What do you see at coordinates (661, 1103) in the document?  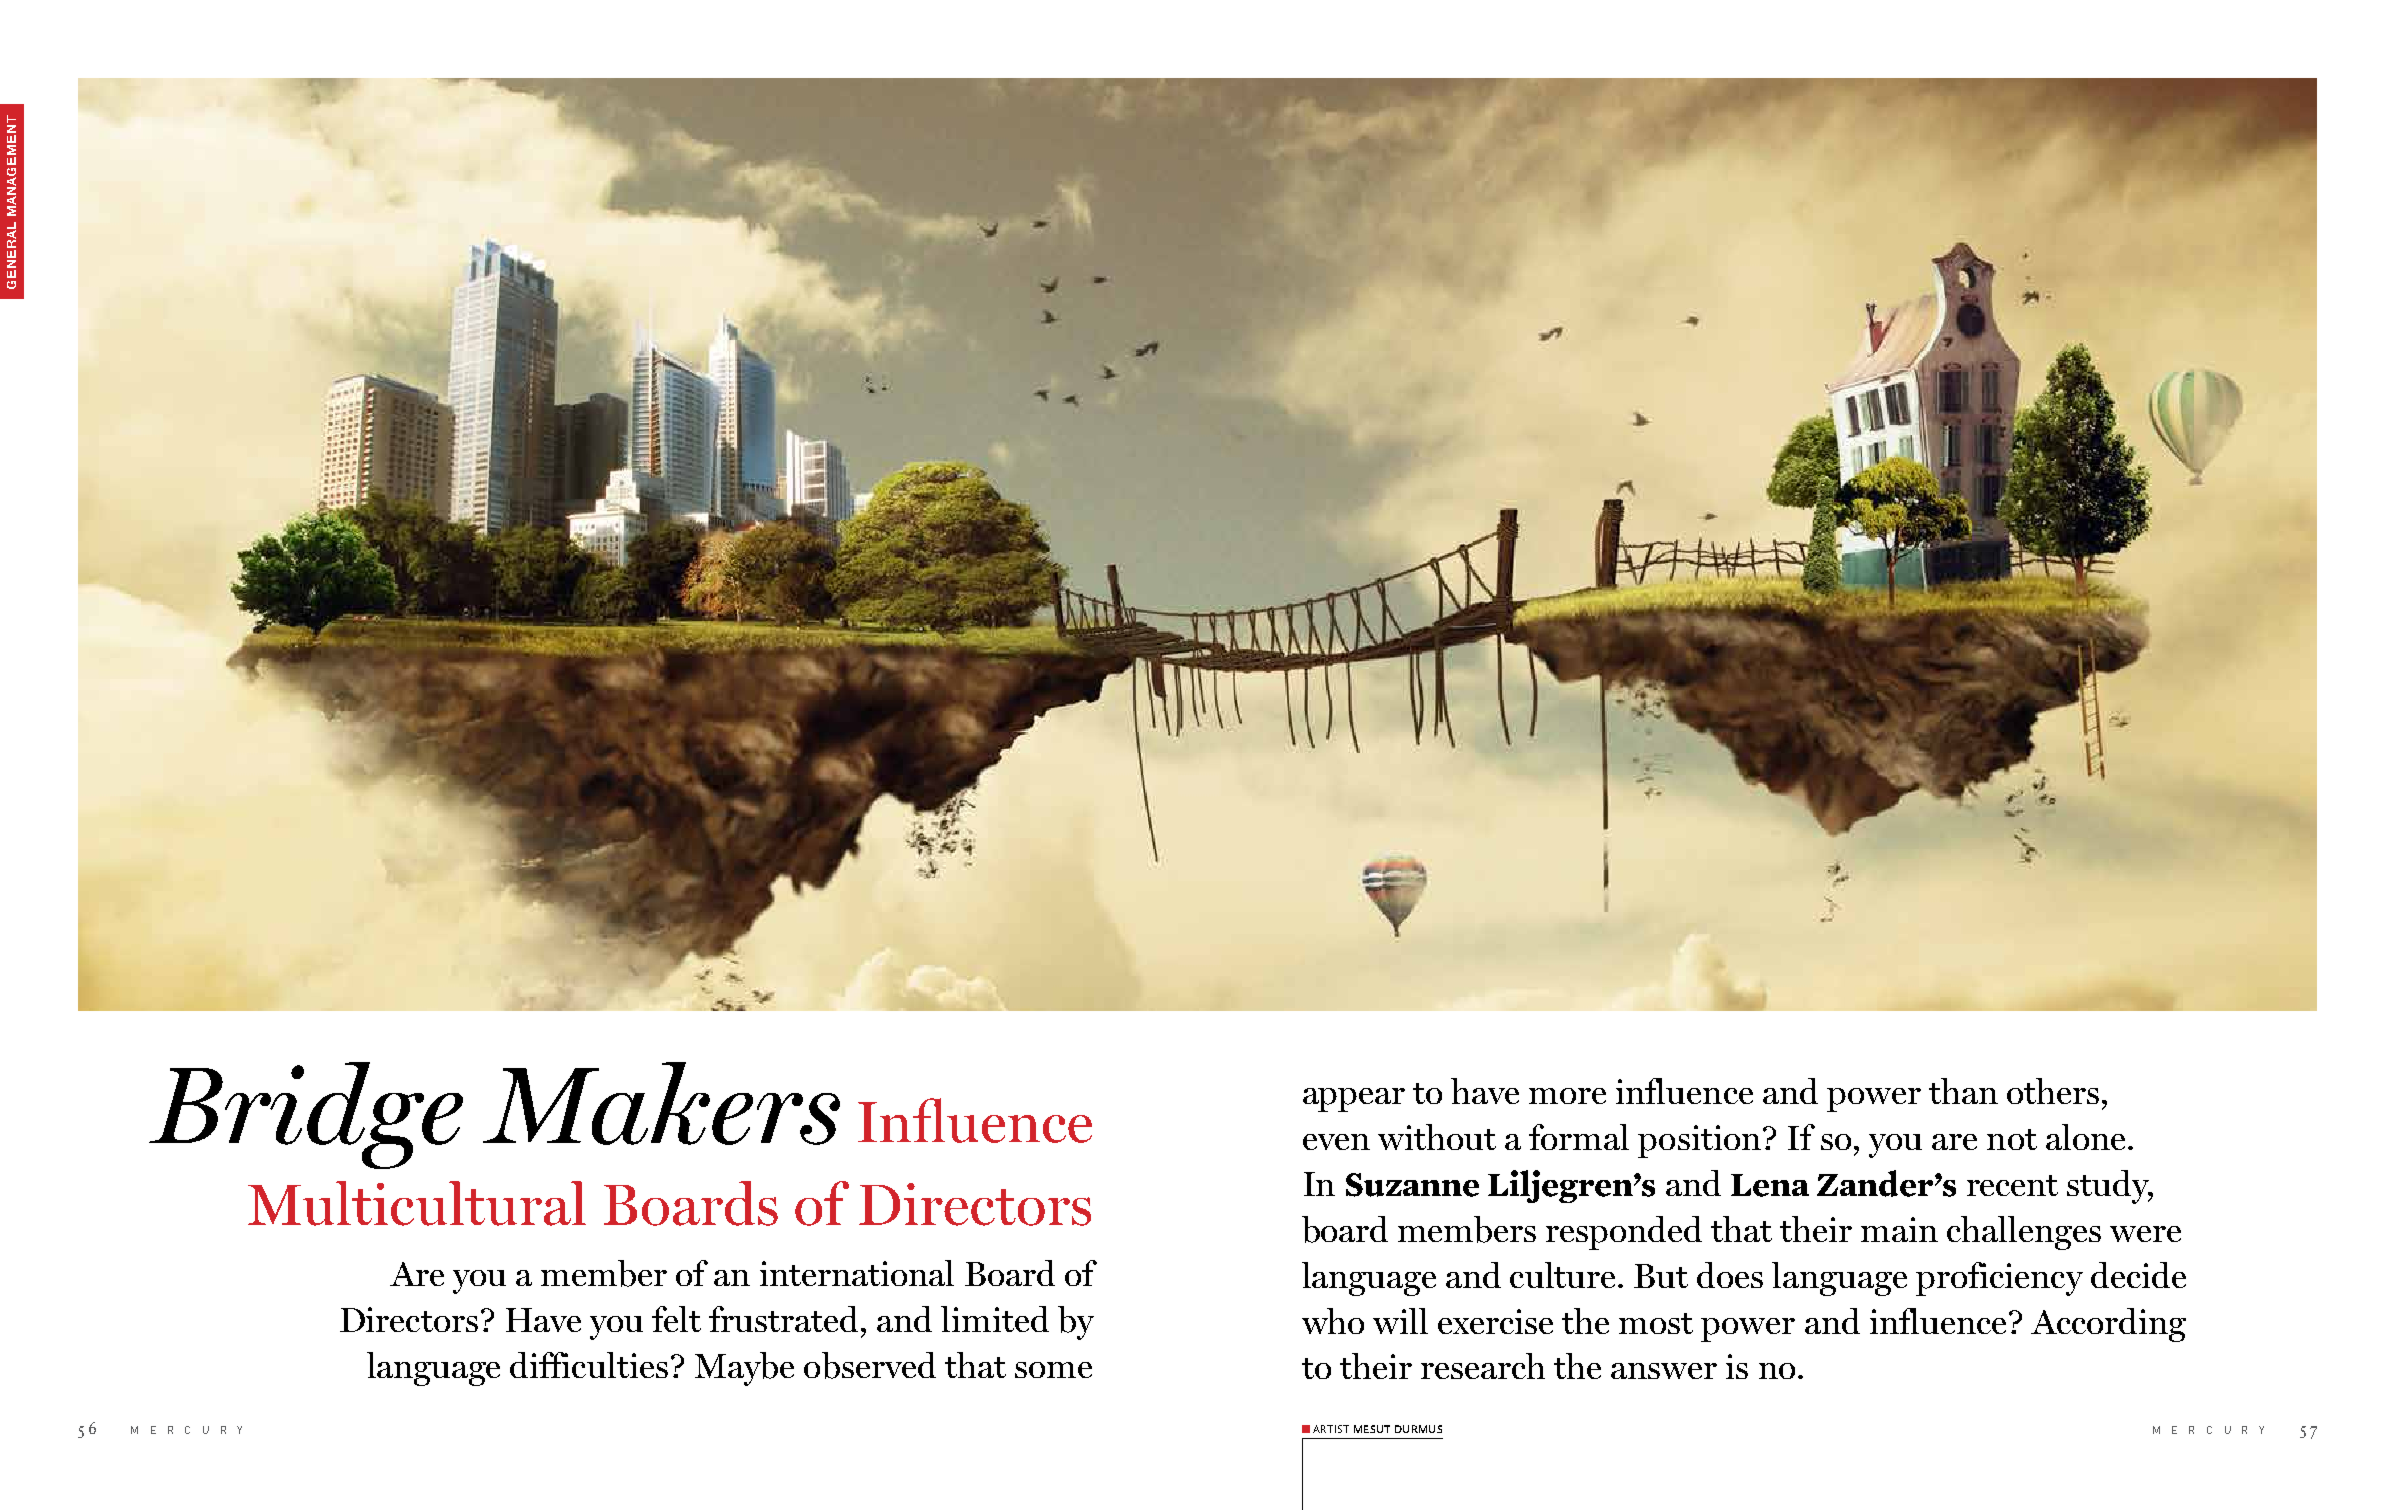 I see `Makers` at bounding box center [661, 1103].
